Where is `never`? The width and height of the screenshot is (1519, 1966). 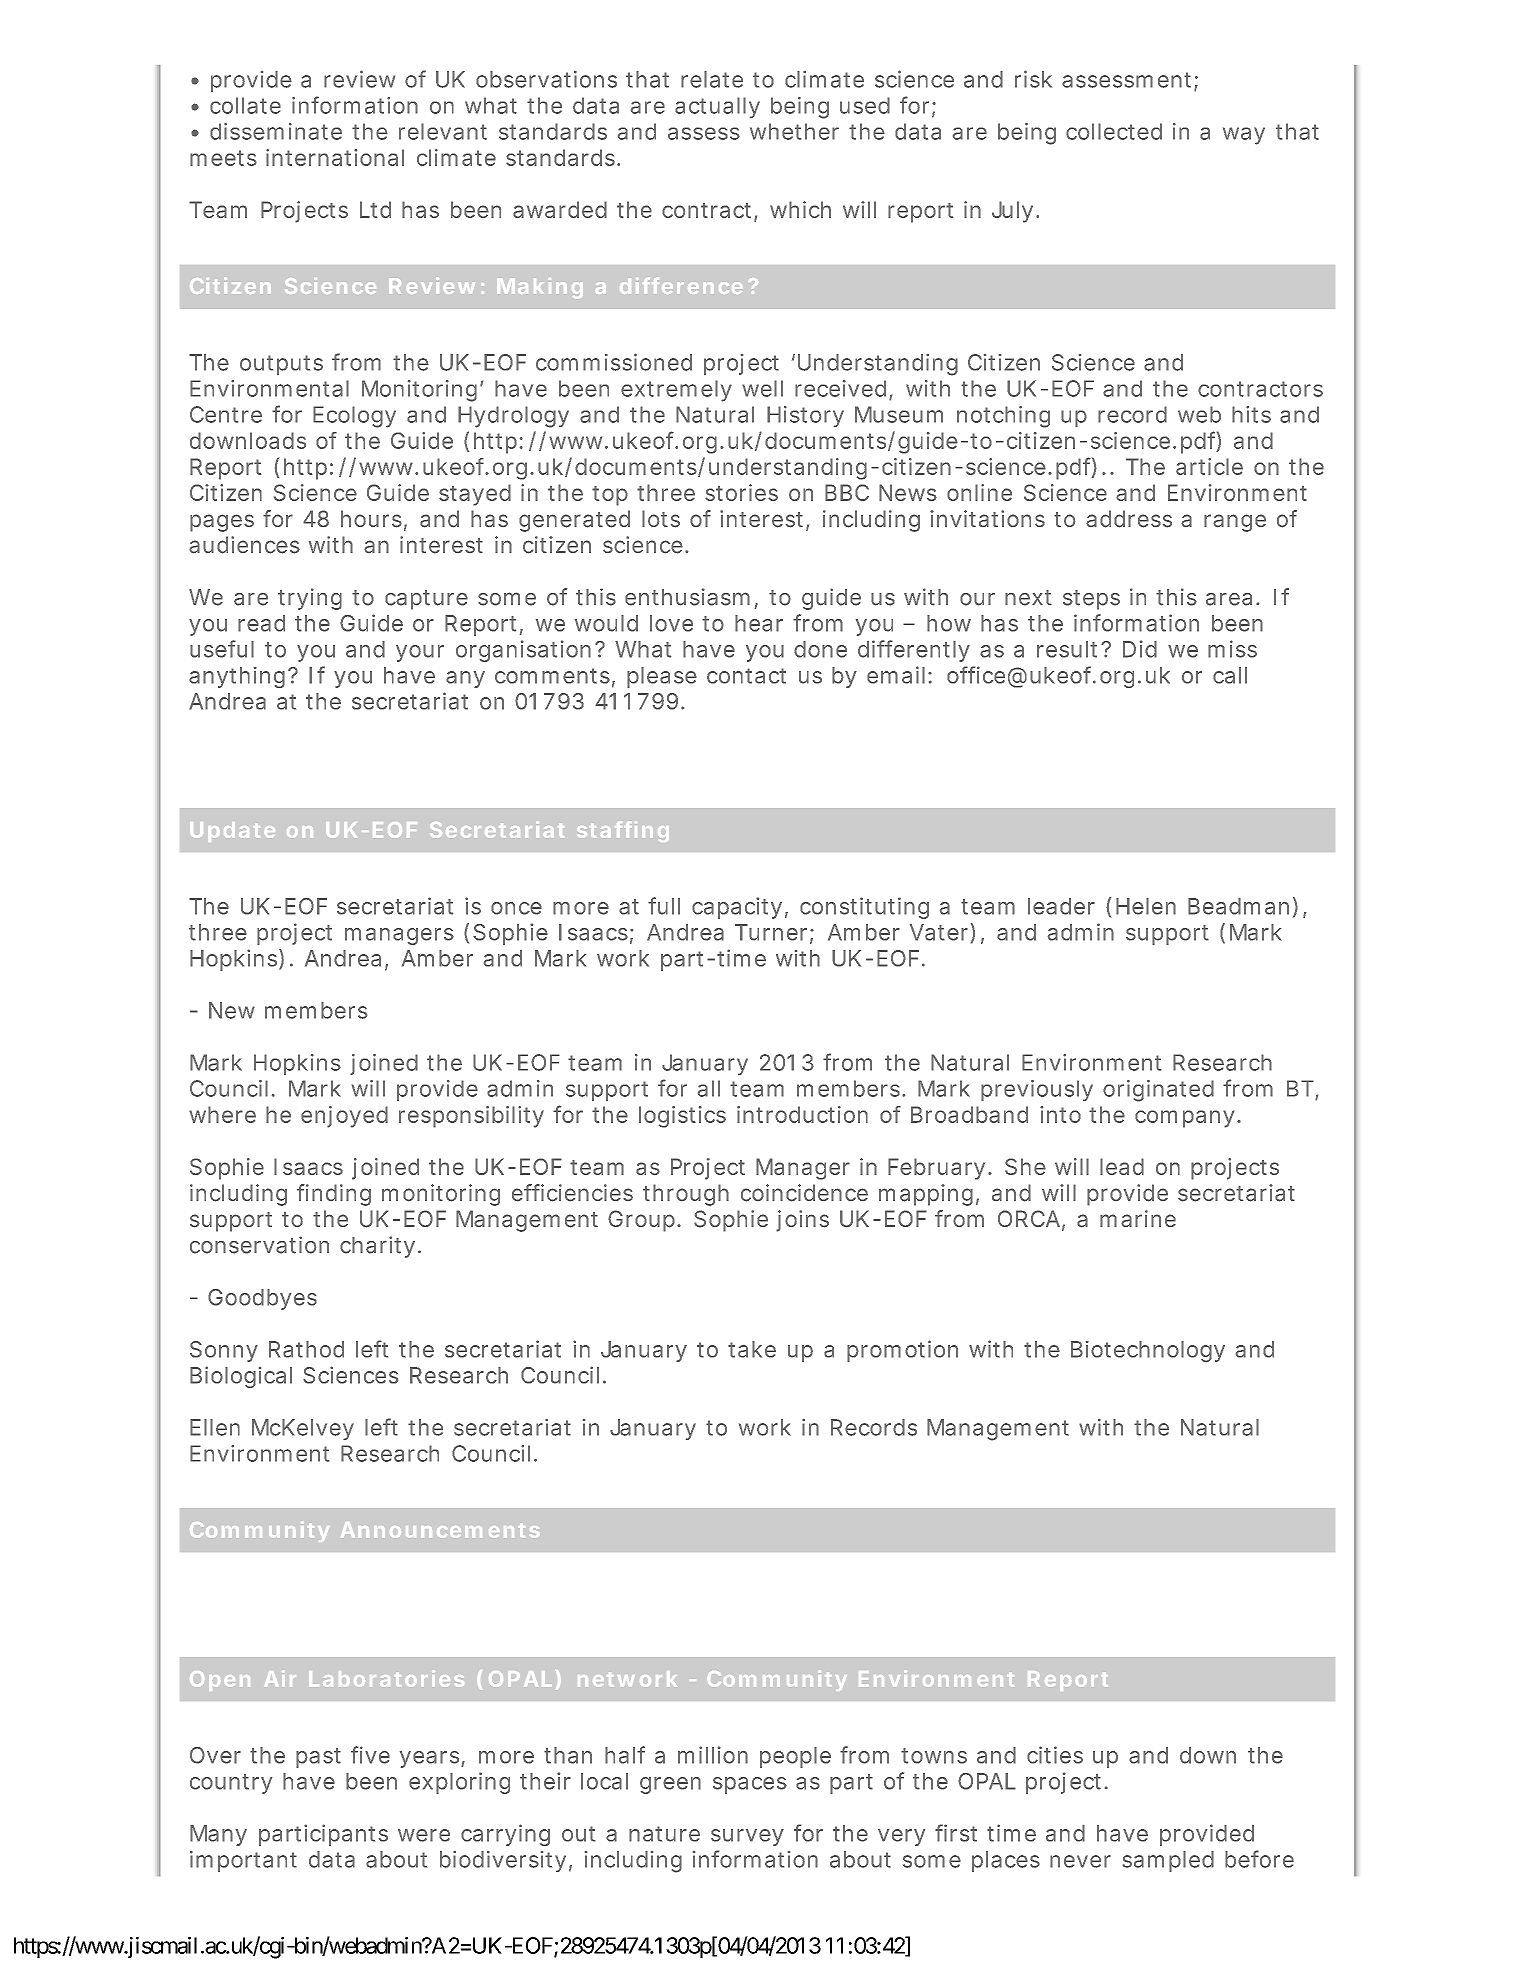
never is located at coordinates (1080, 1861).
